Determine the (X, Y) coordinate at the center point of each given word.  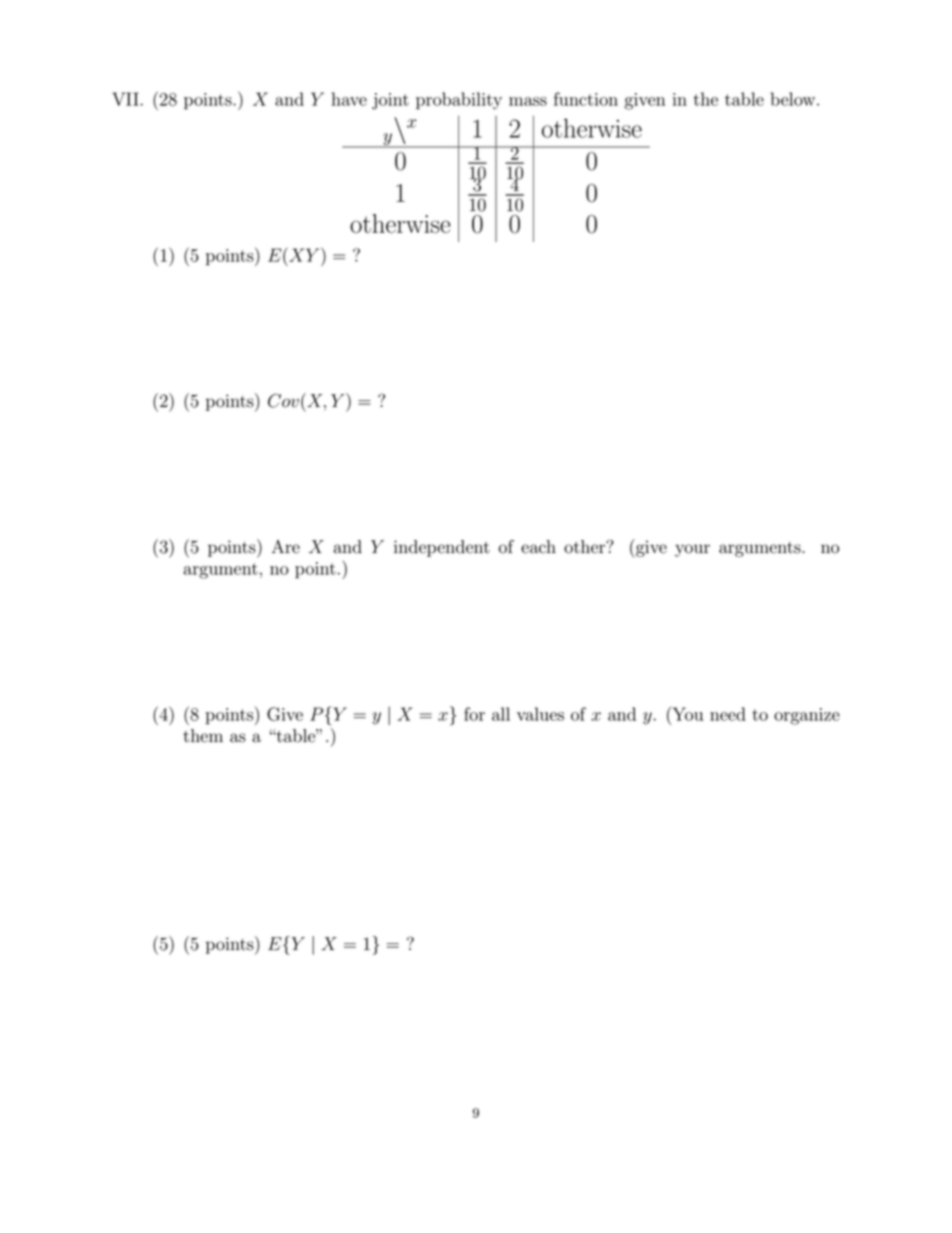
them (203, 736)
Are (286, 547)
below (794, 99)
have (349, 99)
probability (459, 101)
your (692, 550)
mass (528, 101)
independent (442, 548)
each (538, 547)
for (474, 714)
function (586, 99)
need (728, 714)
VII (125, 99)
